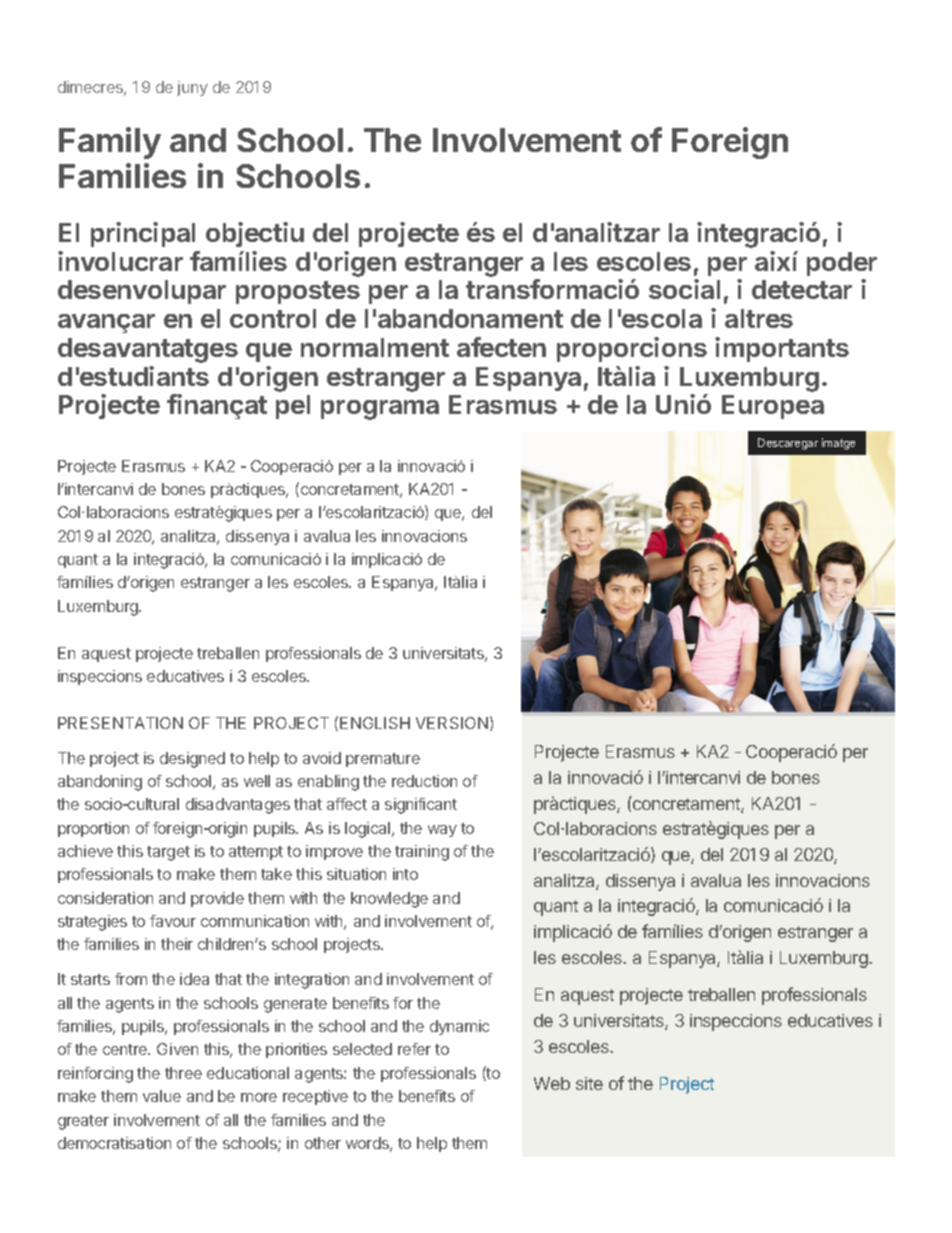 The image size is (952, 1233). What do you see at coordinates (422, 853) in the screenshot?
I see `training` at bounding box center [422, 853].
